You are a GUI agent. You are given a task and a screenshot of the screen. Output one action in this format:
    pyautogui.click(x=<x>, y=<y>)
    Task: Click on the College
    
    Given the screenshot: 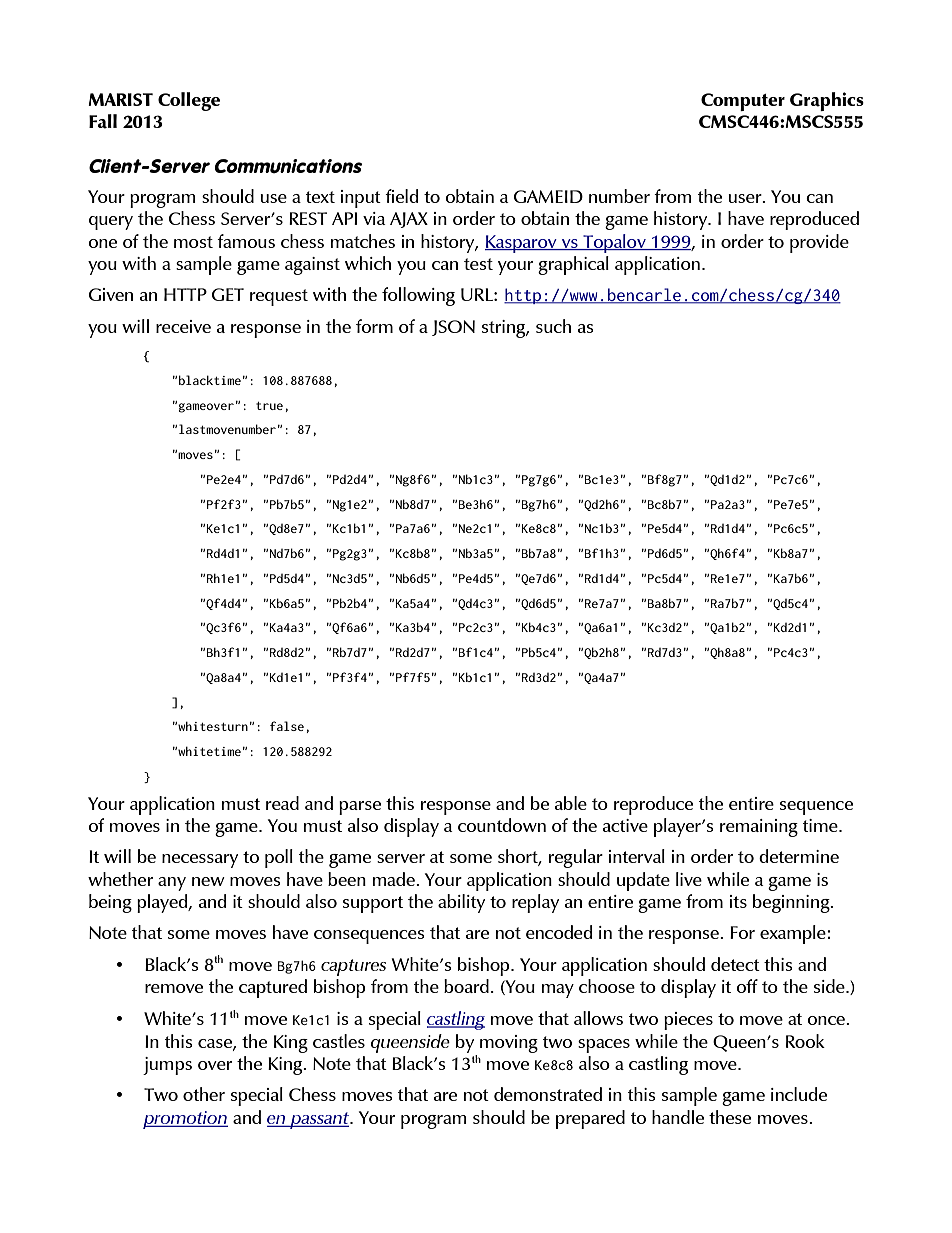 What is the action you would take?
    pyautogui.click(x=189, y=101)
